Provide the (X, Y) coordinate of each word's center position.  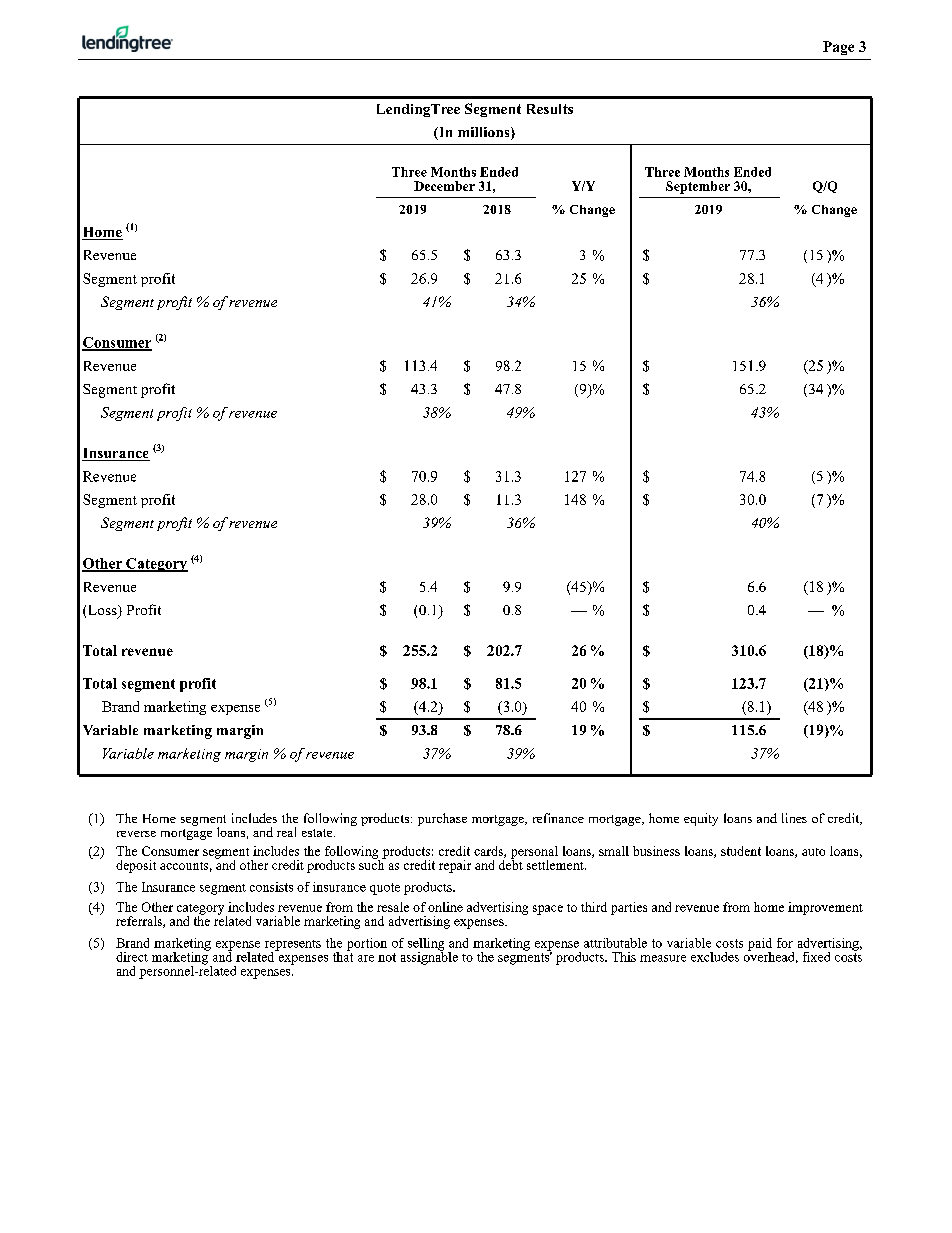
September (698, 187)
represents (293, 946)
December (444, 186)
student (741, 851)
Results (550, 109)
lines (794, 818)
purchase (442, 819)
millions (485, 133)
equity (701, 819)
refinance (558, 818)
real (286, 832)
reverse (136, 834)
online (445, 907)
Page (838, 48)
